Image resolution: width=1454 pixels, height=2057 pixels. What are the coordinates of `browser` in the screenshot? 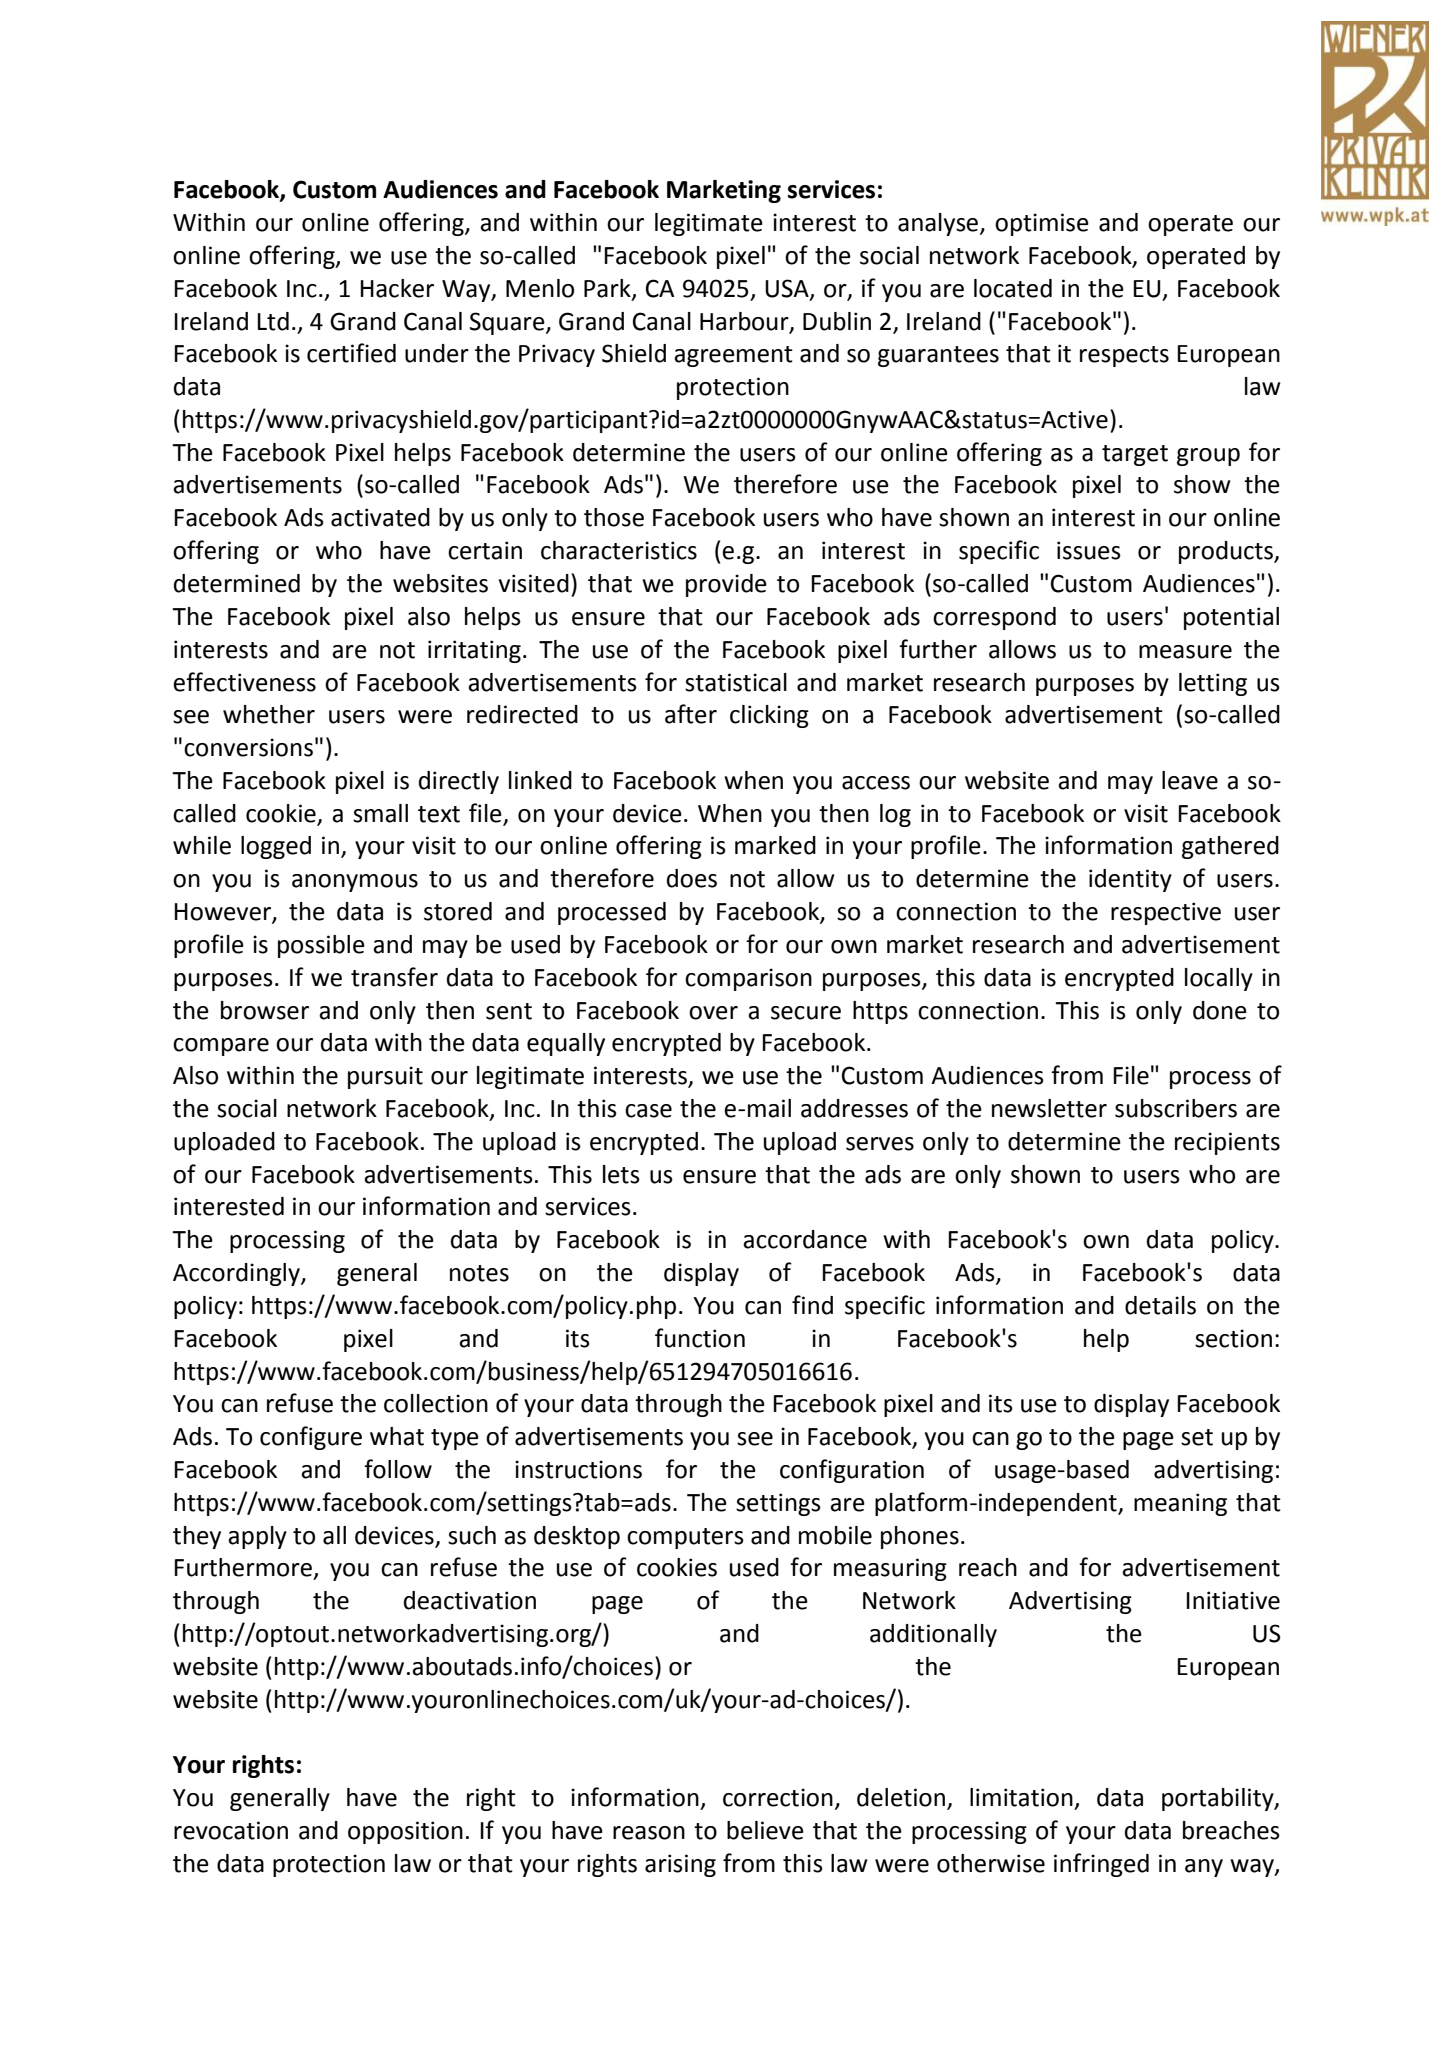 It's located at (265, 1010).
